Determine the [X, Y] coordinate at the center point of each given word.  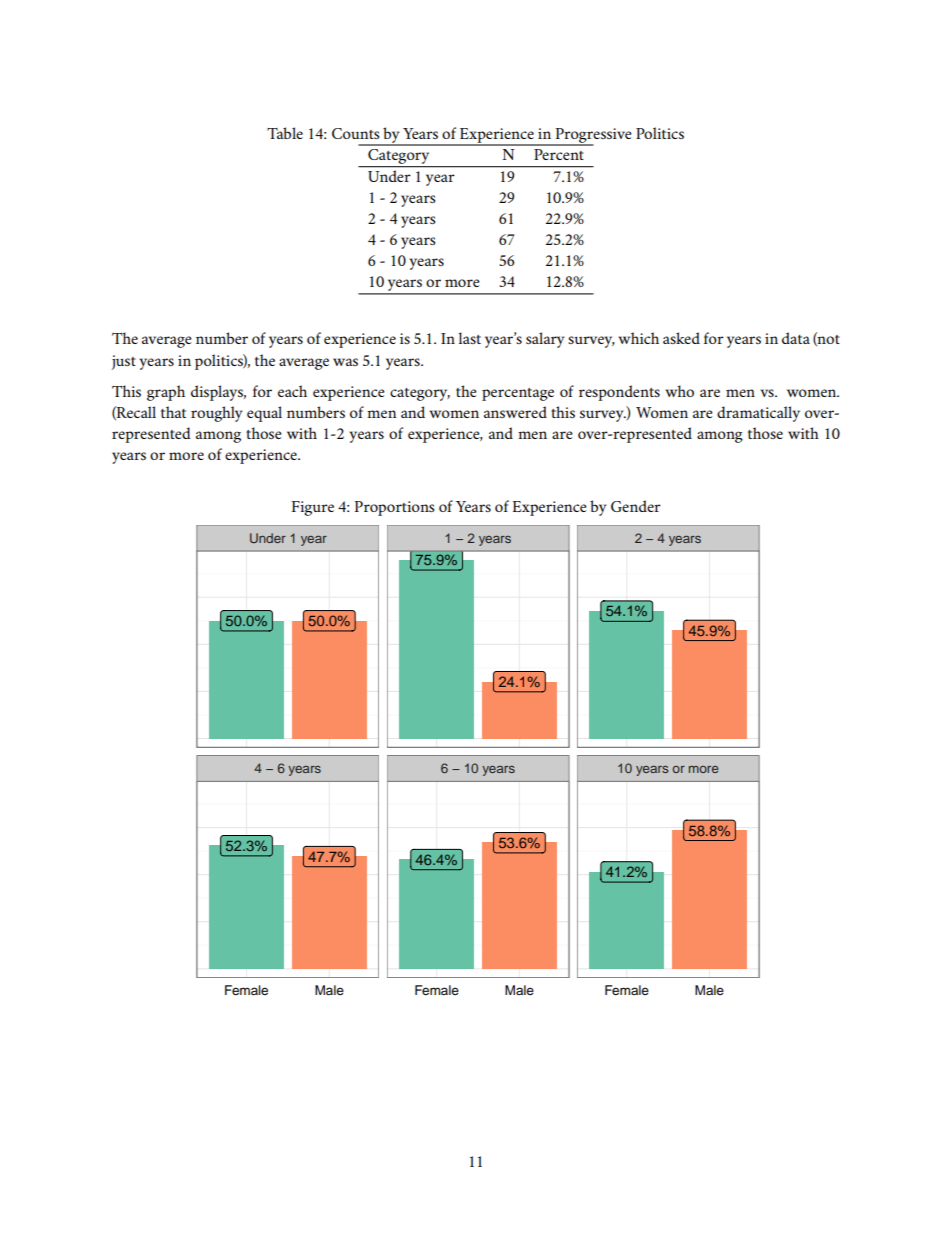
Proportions [395, 508]
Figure [313, 508]
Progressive [592, 137]
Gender [636, 506]
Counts [356, 133]
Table [285, 133]
